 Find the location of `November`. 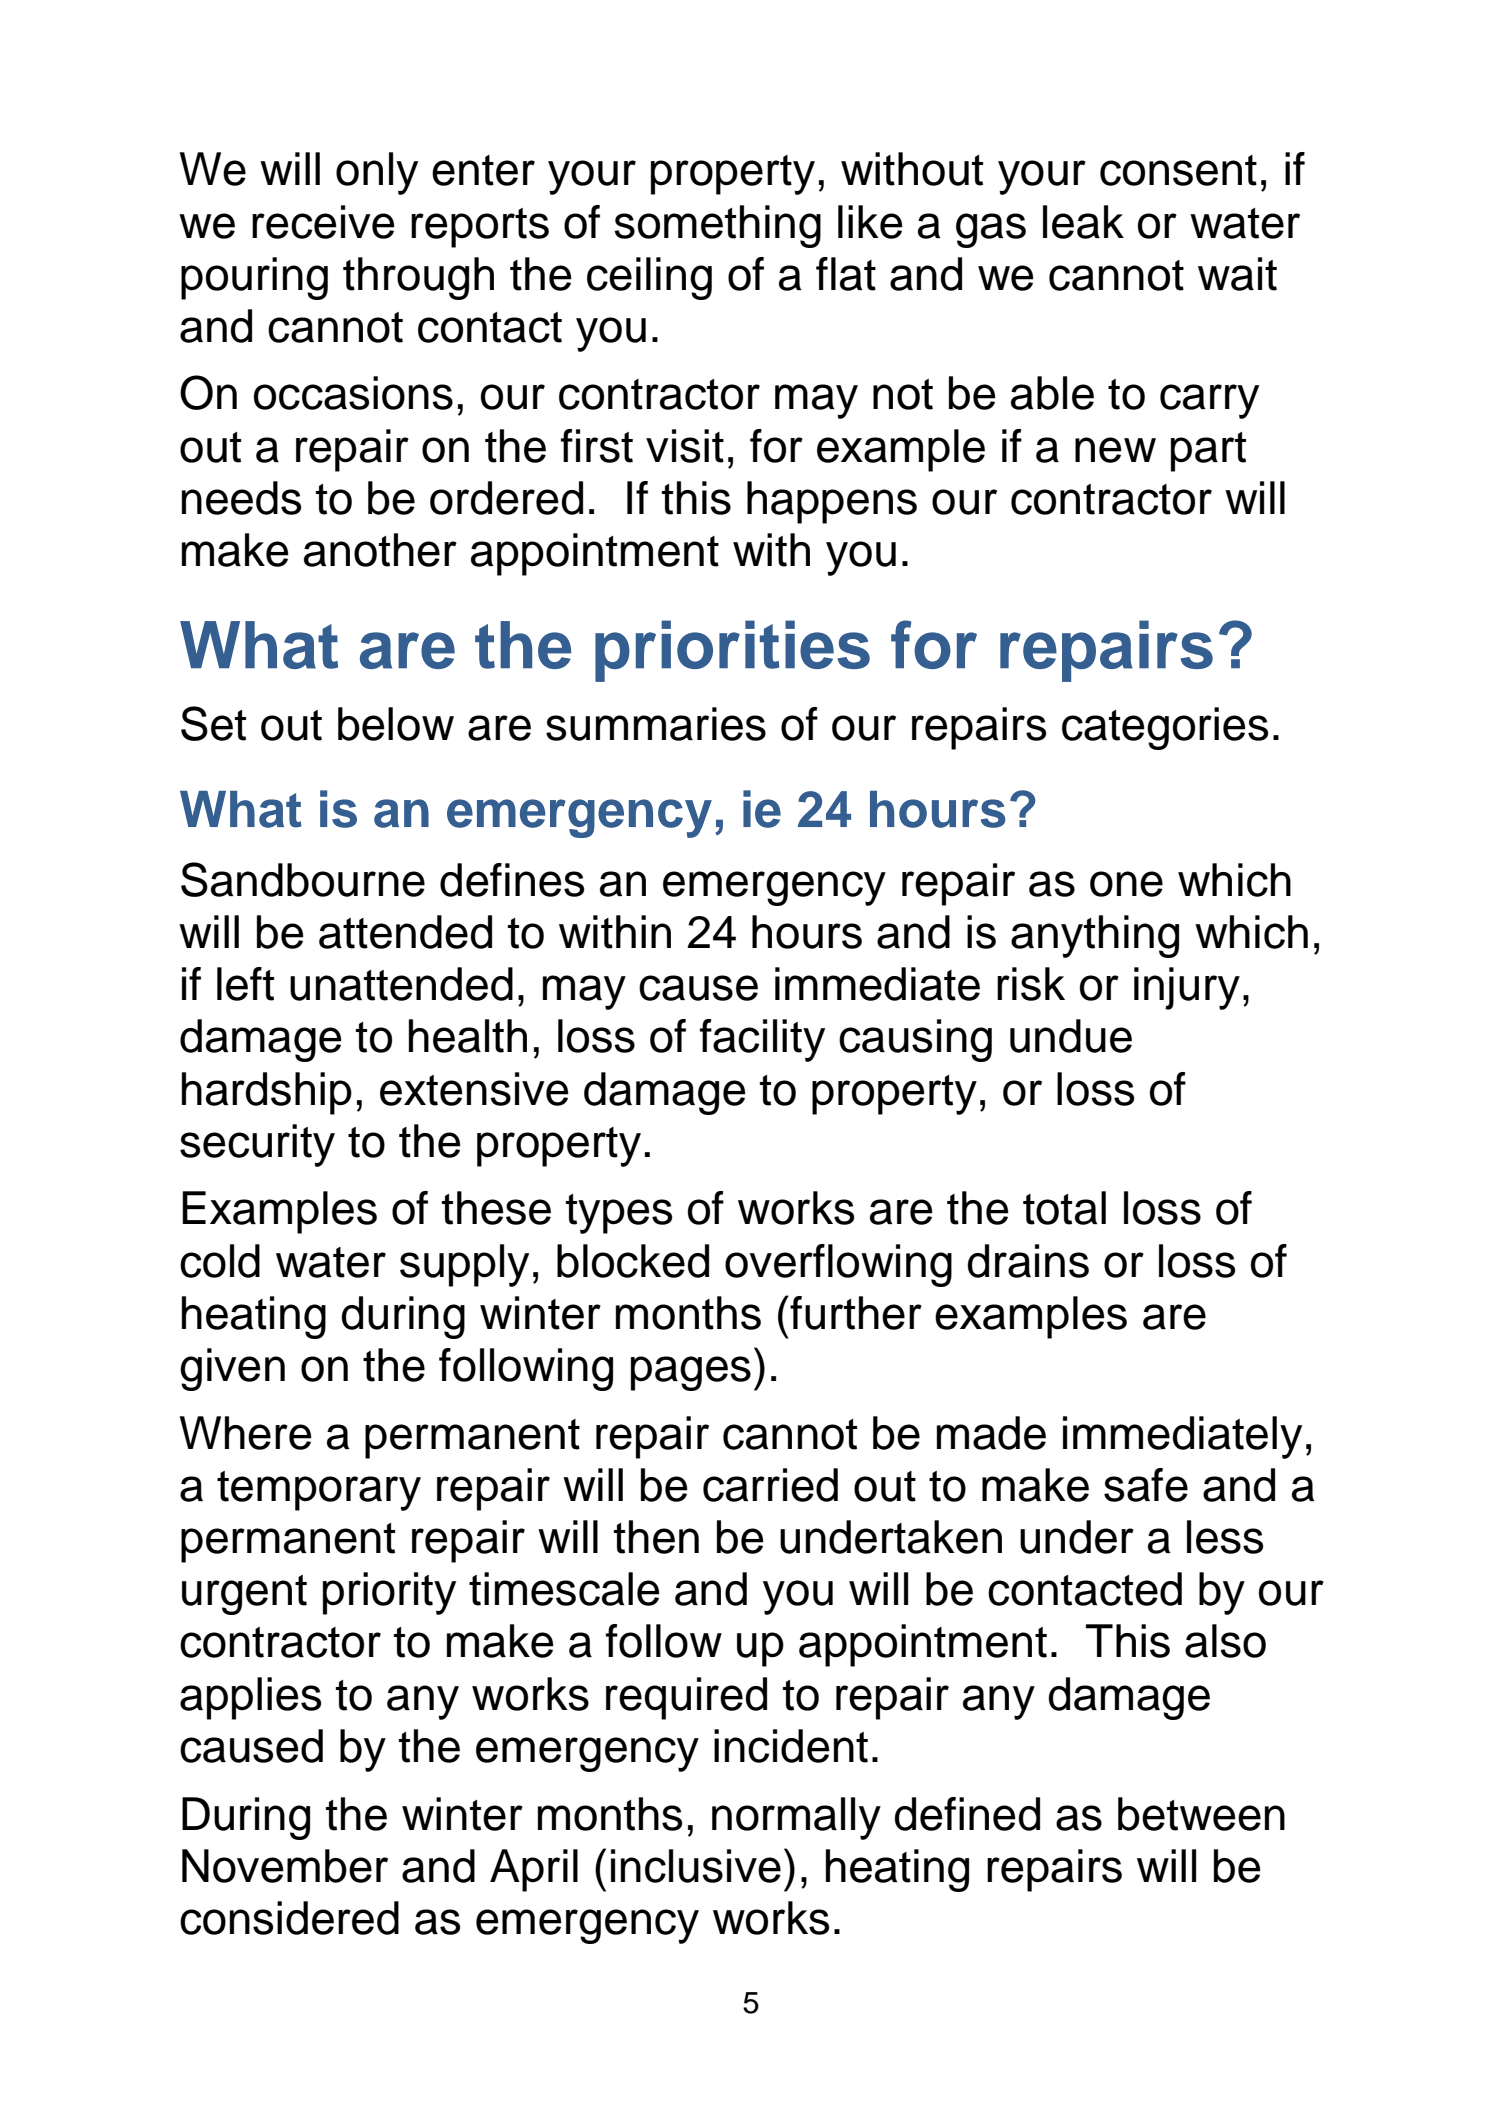

November is located at coordinates (285, 1866).
